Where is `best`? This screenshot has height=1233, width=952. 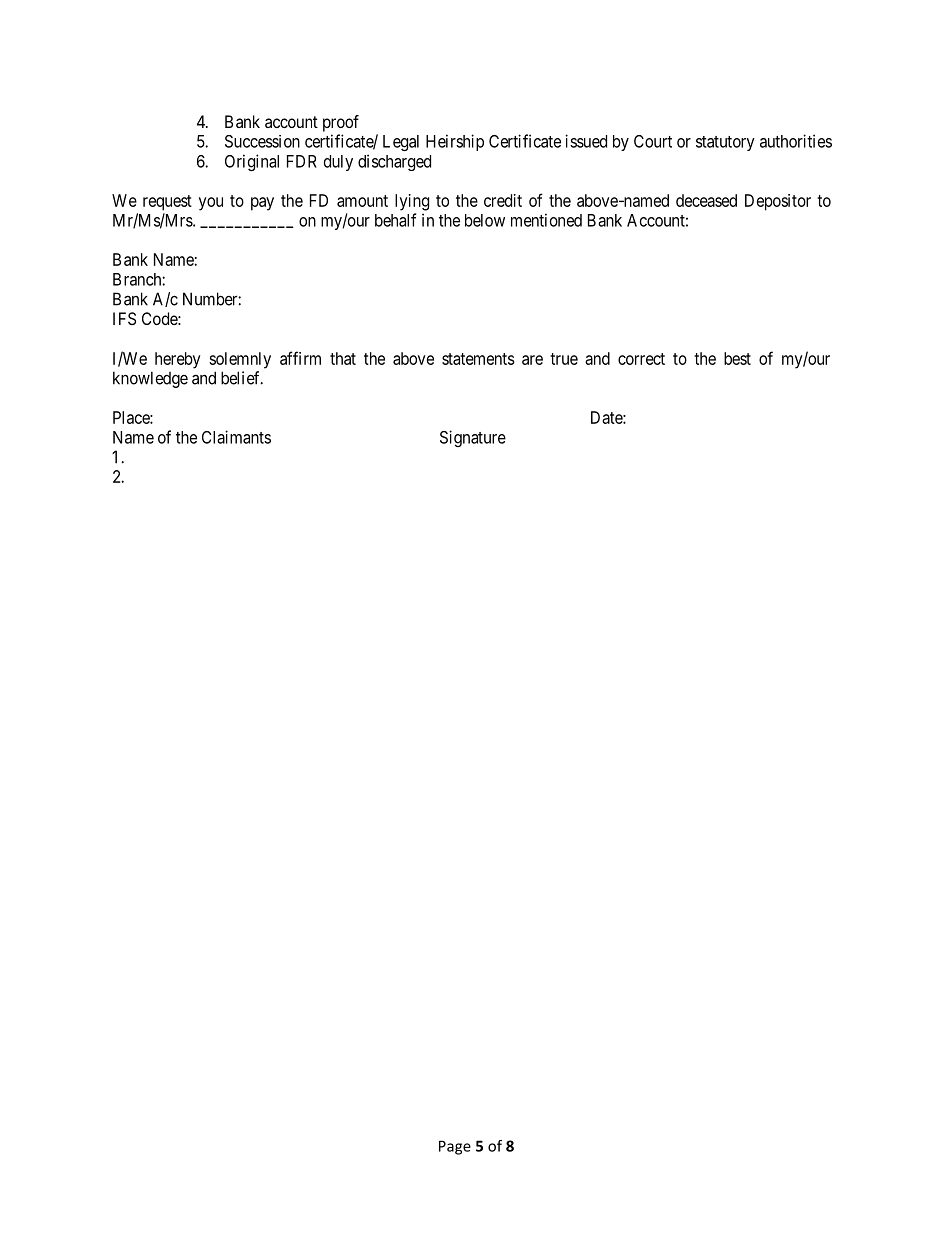 best is located at coordinates (737, 358).
